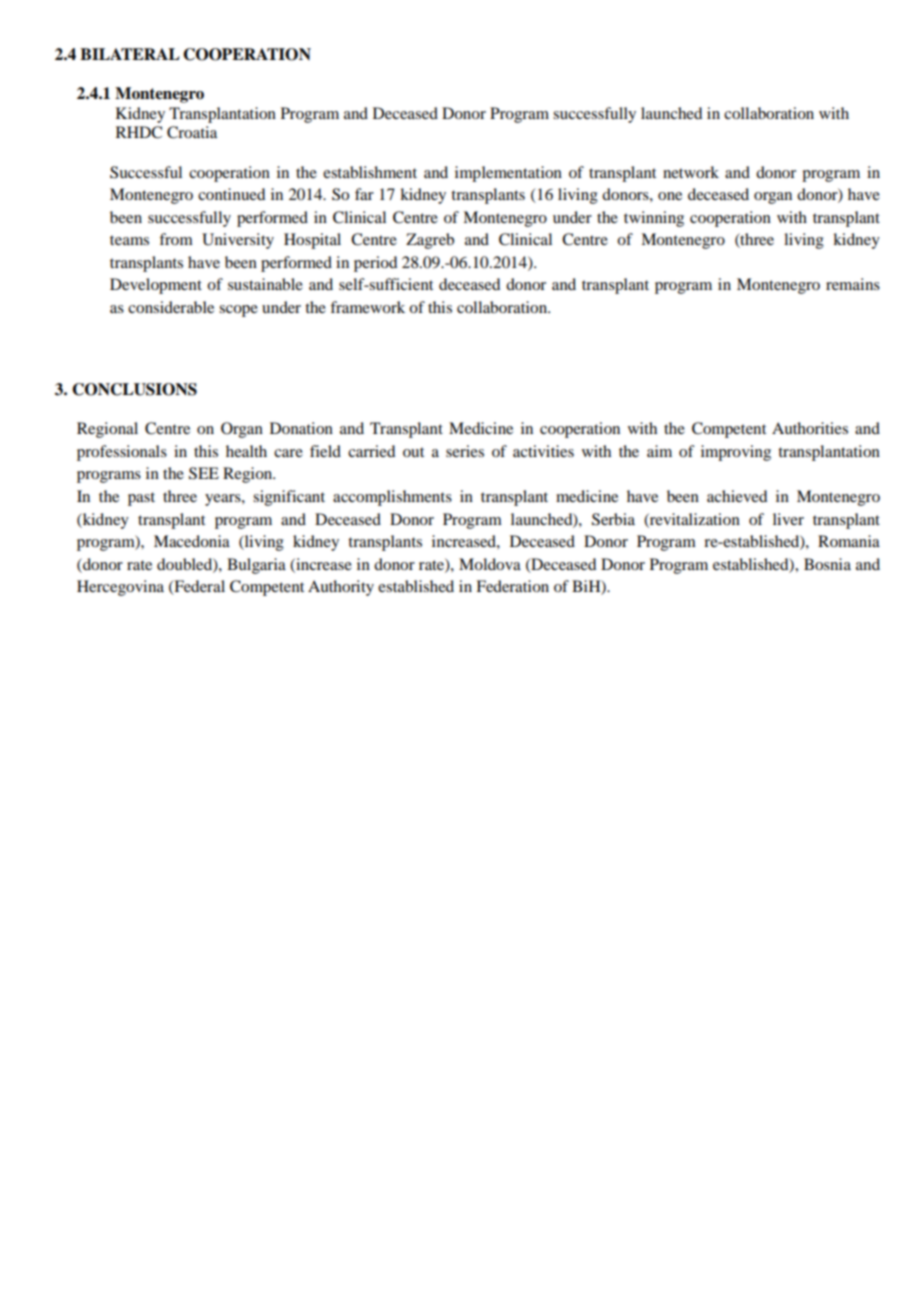 The height and width of the screenshot is (1308, 924). Describe the element at coordinates (364, 194) in the screenshot. I see `far` at that location.
